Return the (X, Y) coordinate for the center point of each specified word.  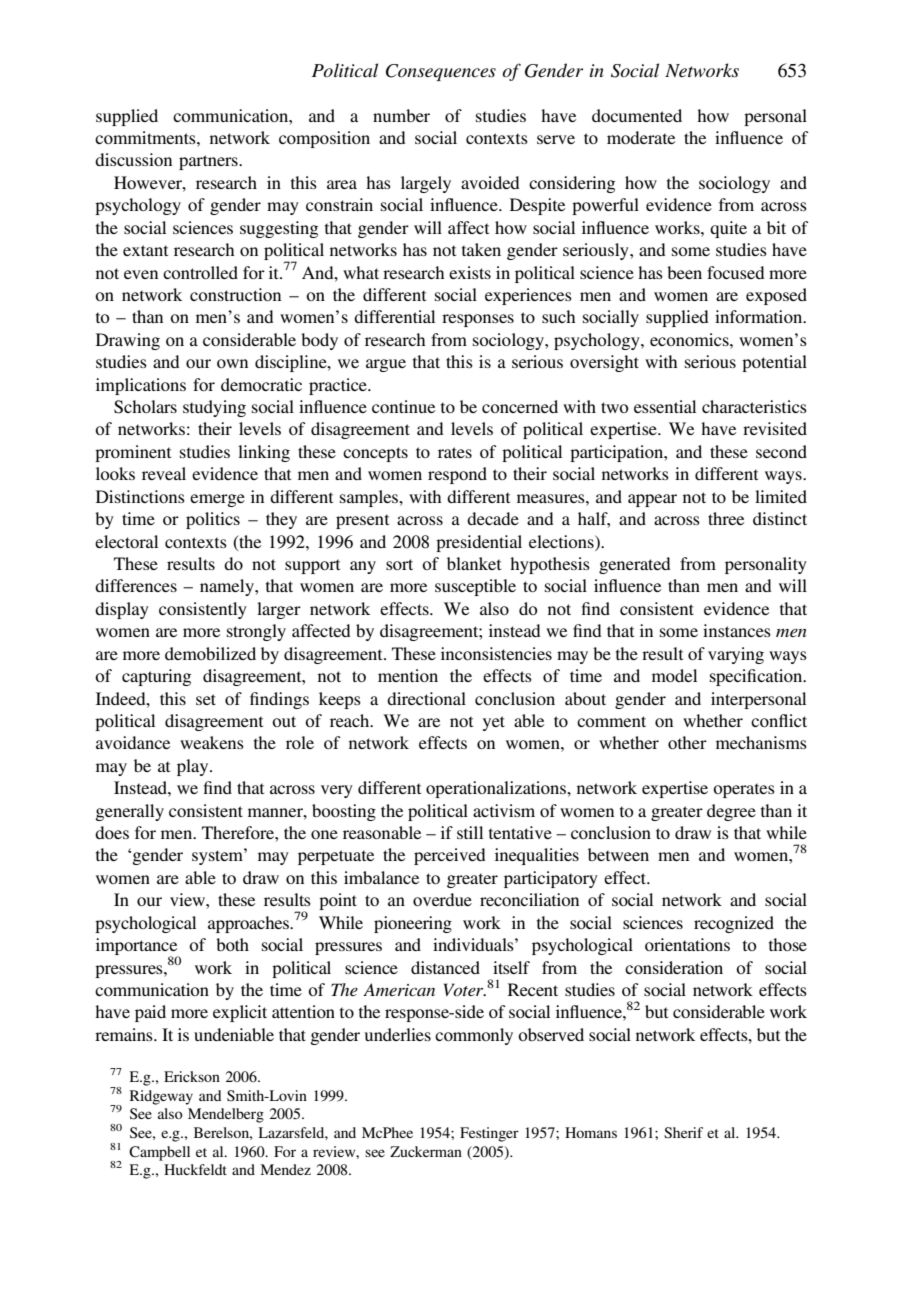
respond (457, 475)
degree (731, 812)
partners (209, 162)
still (470, 832)
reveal (164, 473)
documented (637, 115)
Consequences (441, 72)
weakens (212, 742)
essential (665, 406)
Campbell (159, 1153)
